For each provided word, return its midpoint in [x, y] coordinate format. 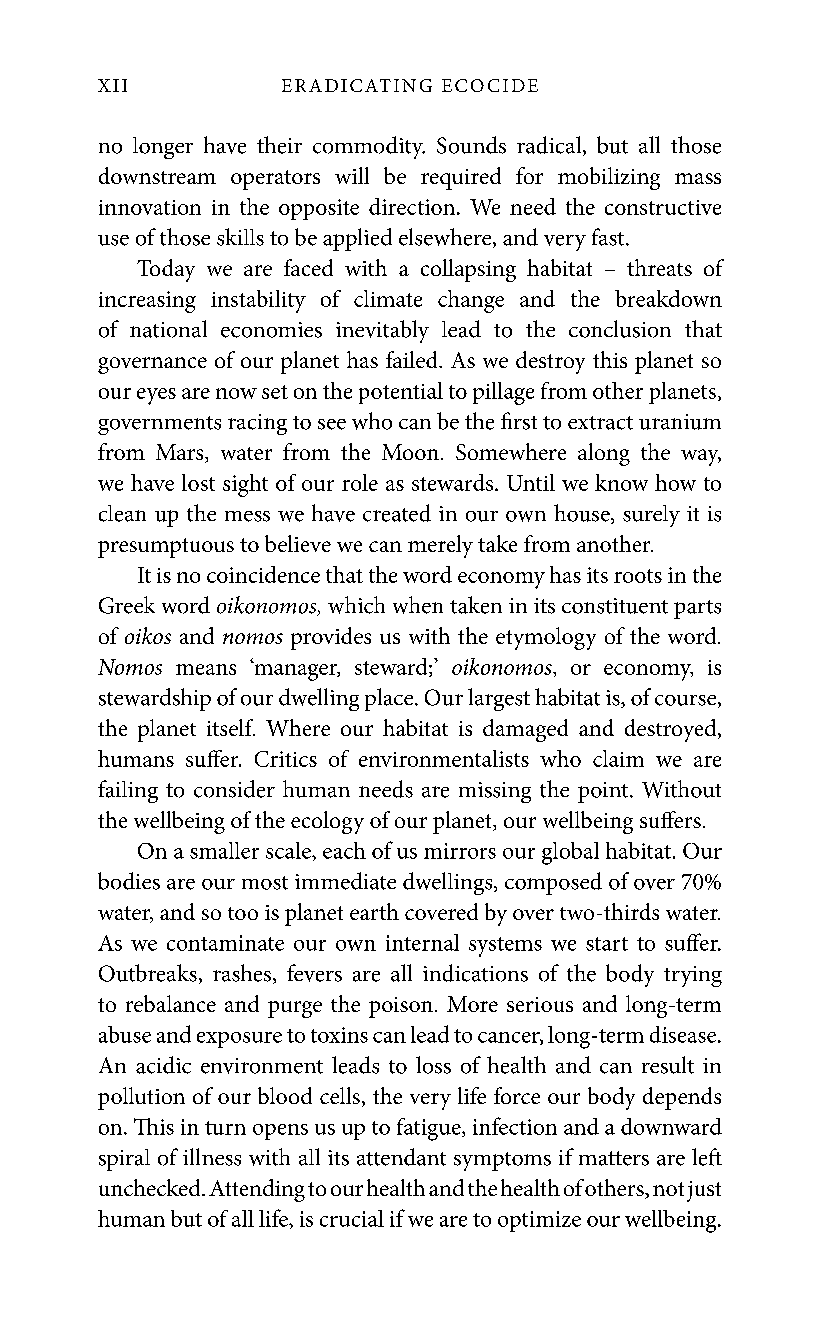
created [397, 513]
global [570, 853]
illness [212, 1157]
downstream [157, 175]
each [344, 850]
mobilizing [609, 178]
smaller [224, 850]
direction [413, 206]
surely [651, 516]
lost [198, 482]
